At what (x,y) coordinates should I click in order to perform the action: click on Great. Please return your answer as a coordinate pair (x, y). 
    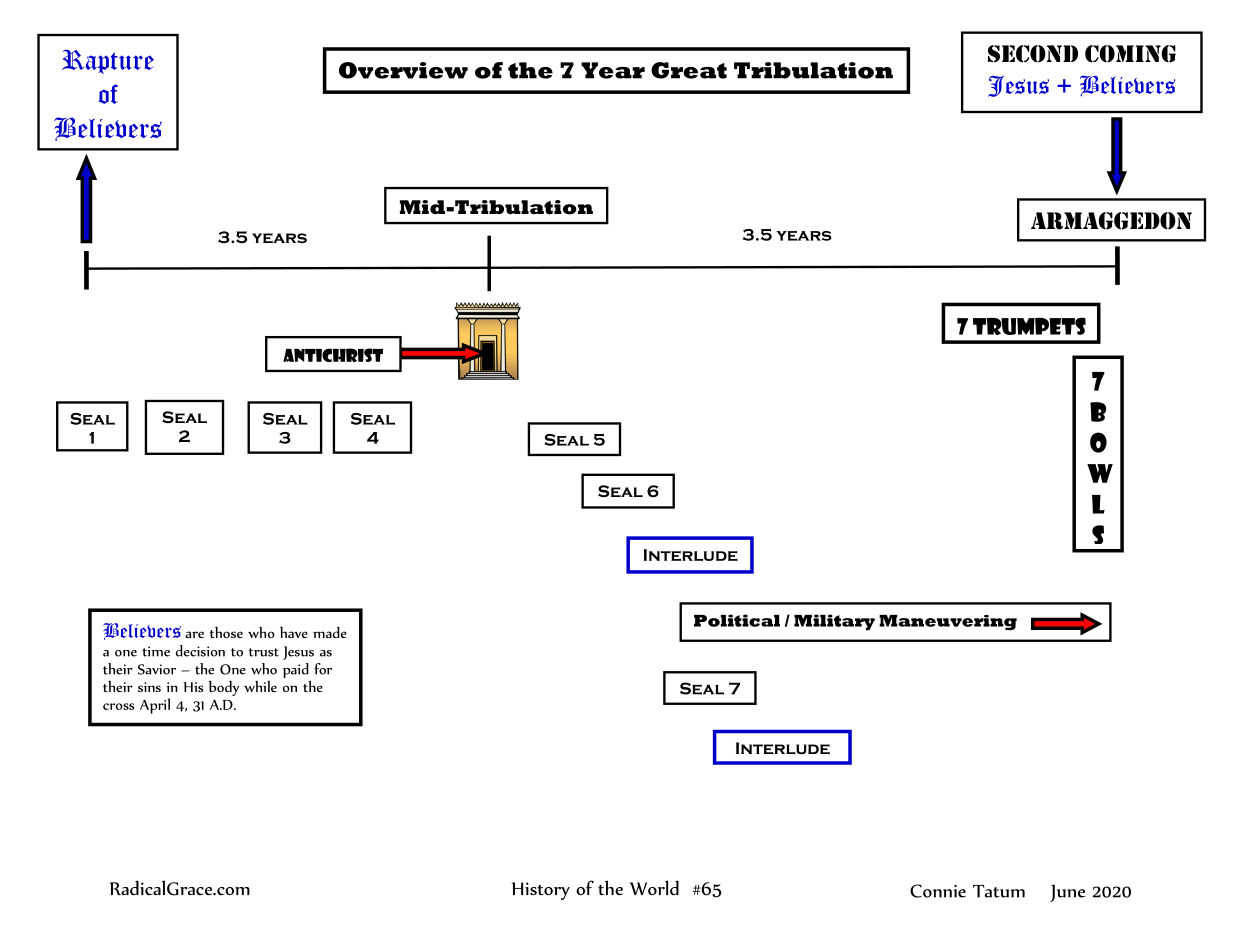
    Looking at the image, I should click on (689, 70).
